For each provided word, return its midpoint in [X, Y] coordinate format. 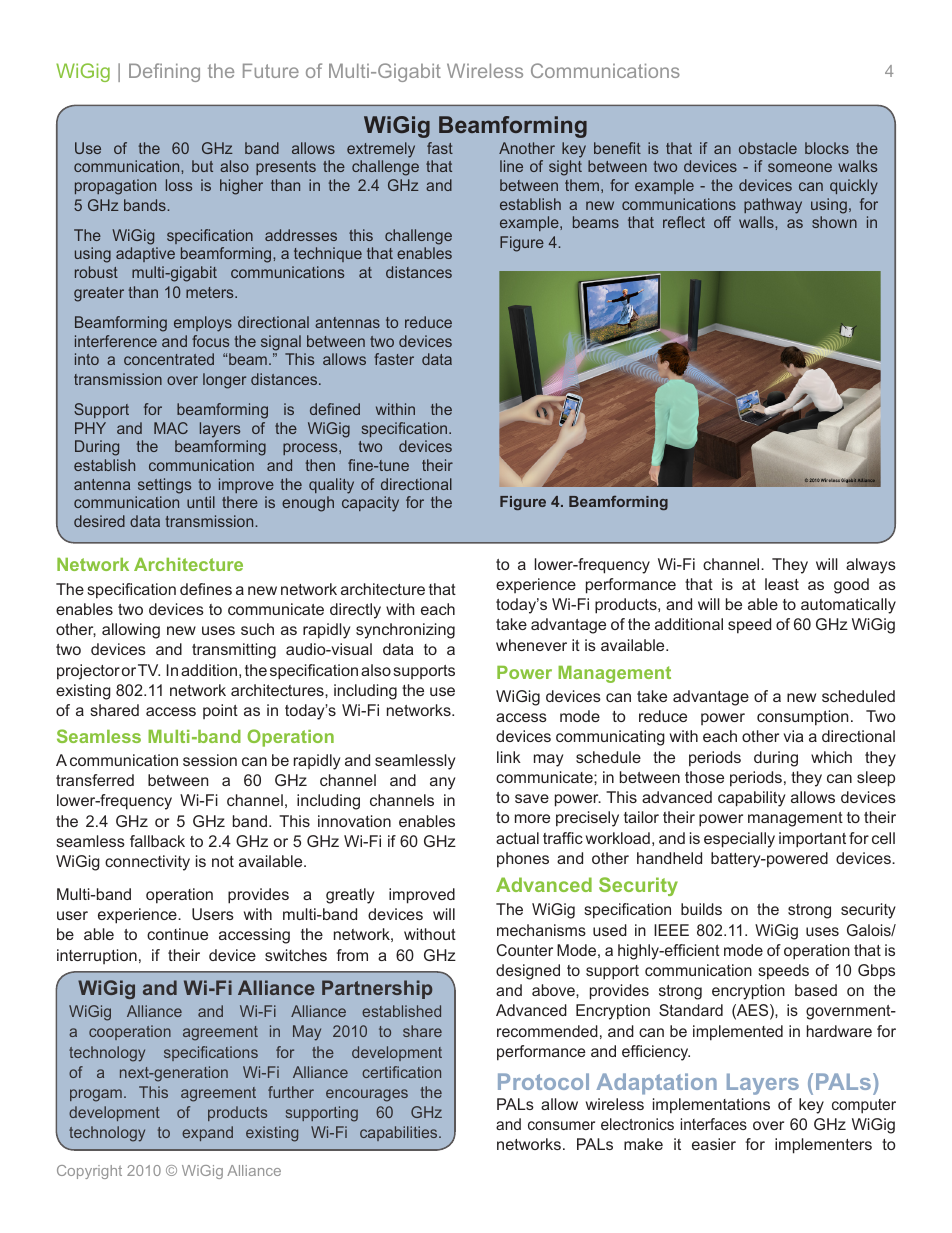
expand [207, 1133]
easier [714, 1144]
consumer [561, 1125]
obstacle [768, 148]
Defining [164, 72]
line [511, 166]
